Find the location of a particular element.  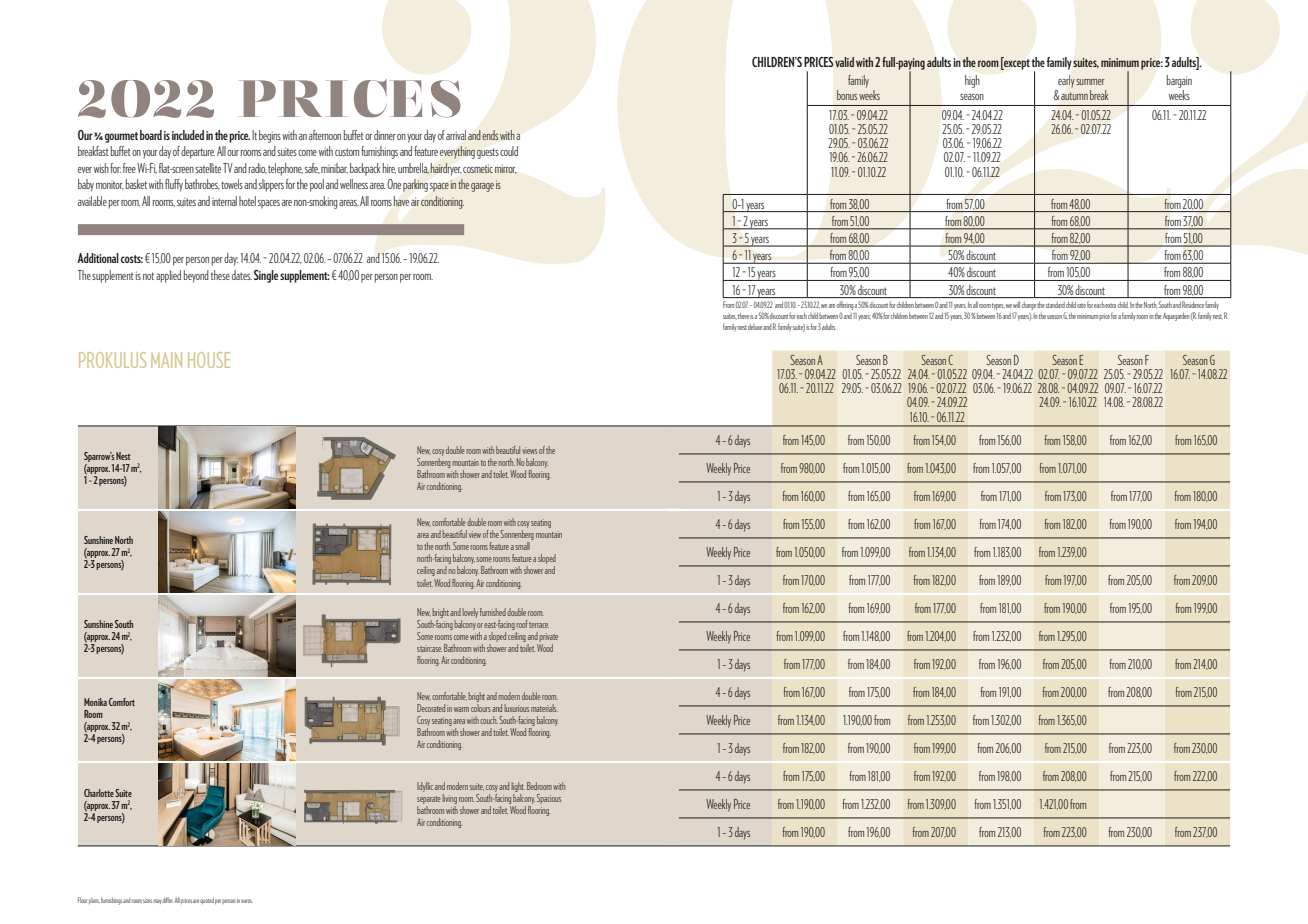

standard is located at coordinates (1055, 305).
